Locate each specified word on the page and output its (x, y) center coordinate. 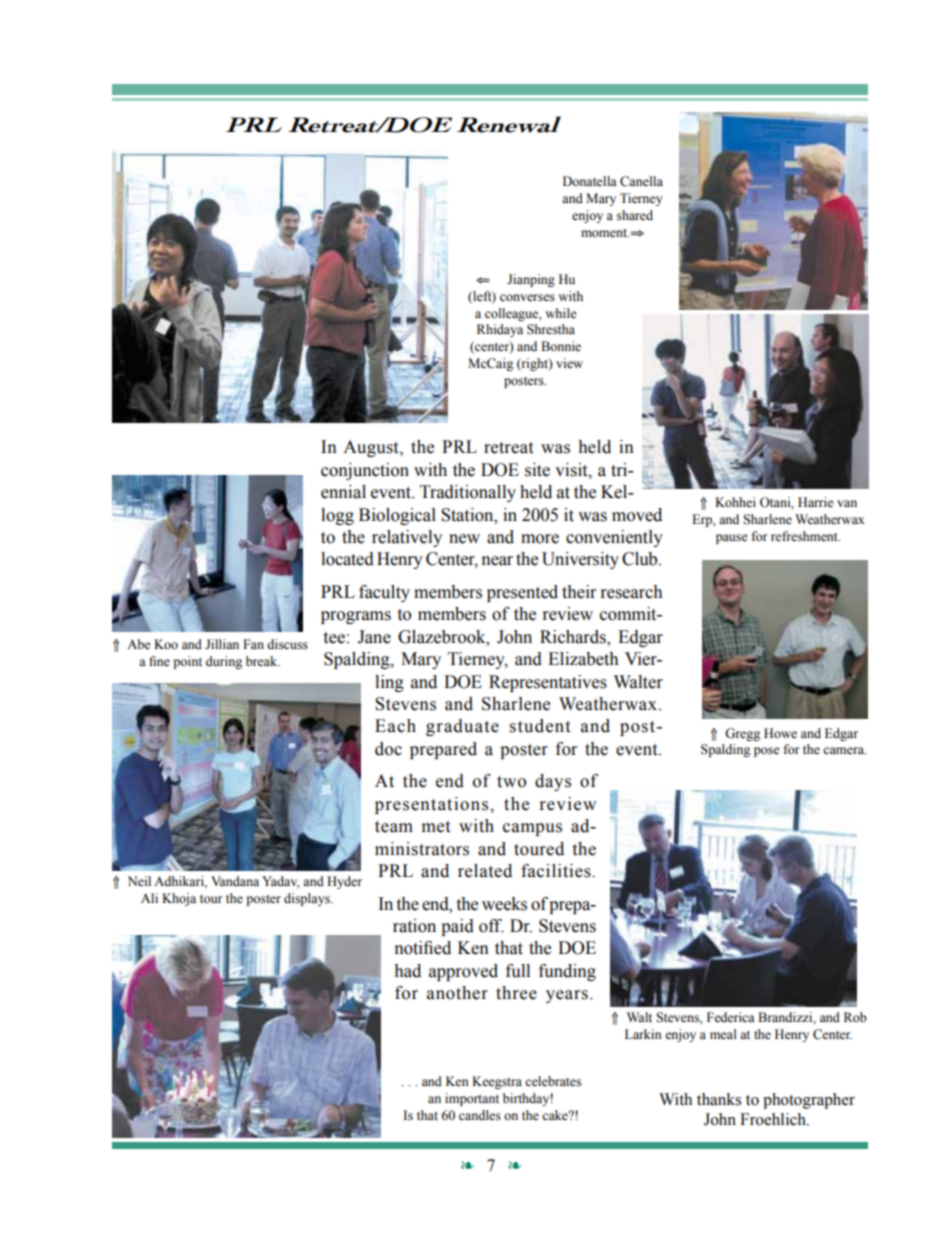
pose (767, 752)
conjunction (365, 471)
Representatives (548, 683)
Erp (703, 520)
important (472, 1099)
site (537, 470)
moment (605, 233)
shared (635, 215)
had (407, 971)
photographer (809, 1101)
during (224, 662)
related (485, 871)
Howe (780, 733)
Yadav (281, 882)
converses (527, 298)
